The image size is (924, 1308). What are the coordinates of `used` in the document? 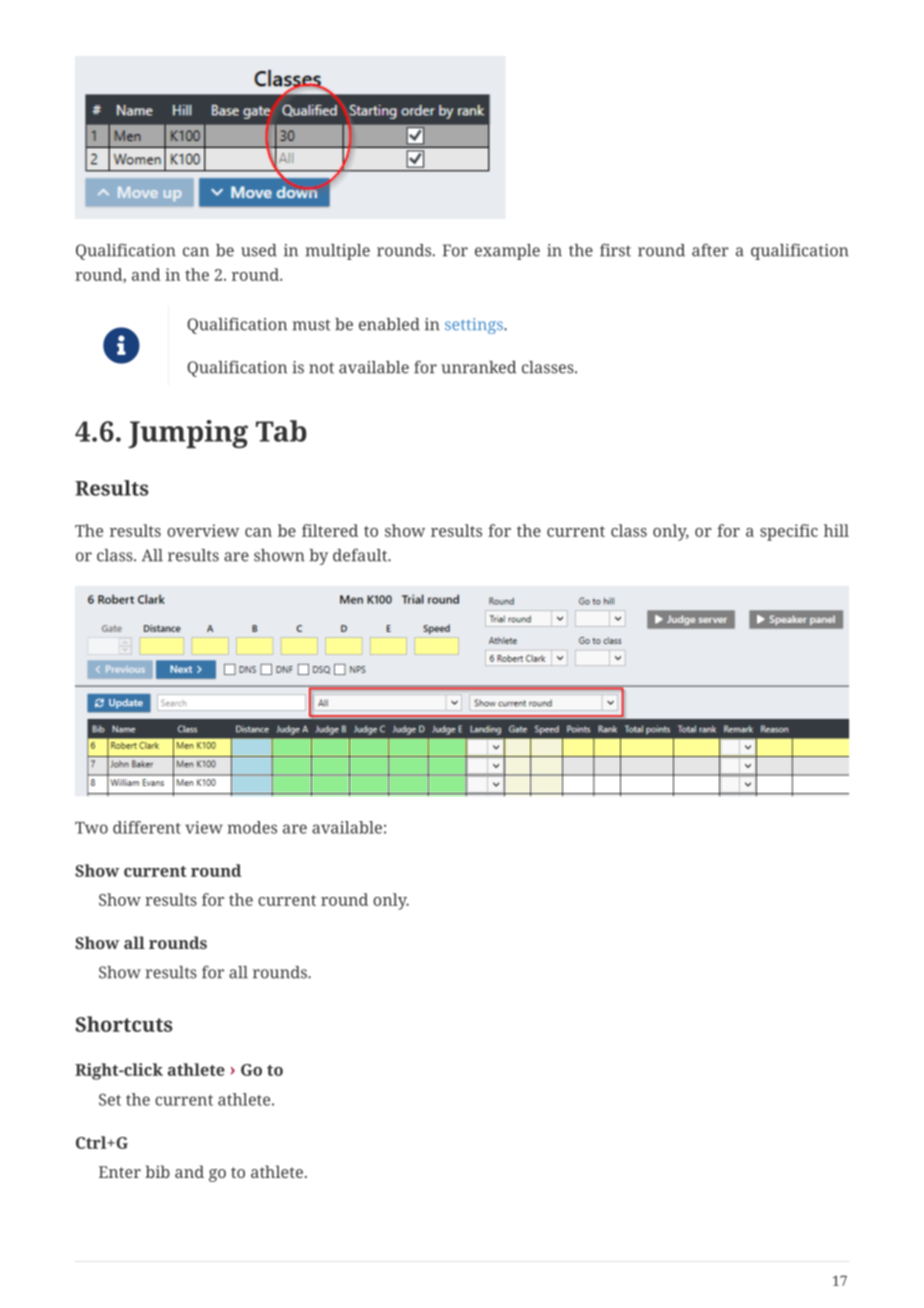 It's located at (259, 250).
